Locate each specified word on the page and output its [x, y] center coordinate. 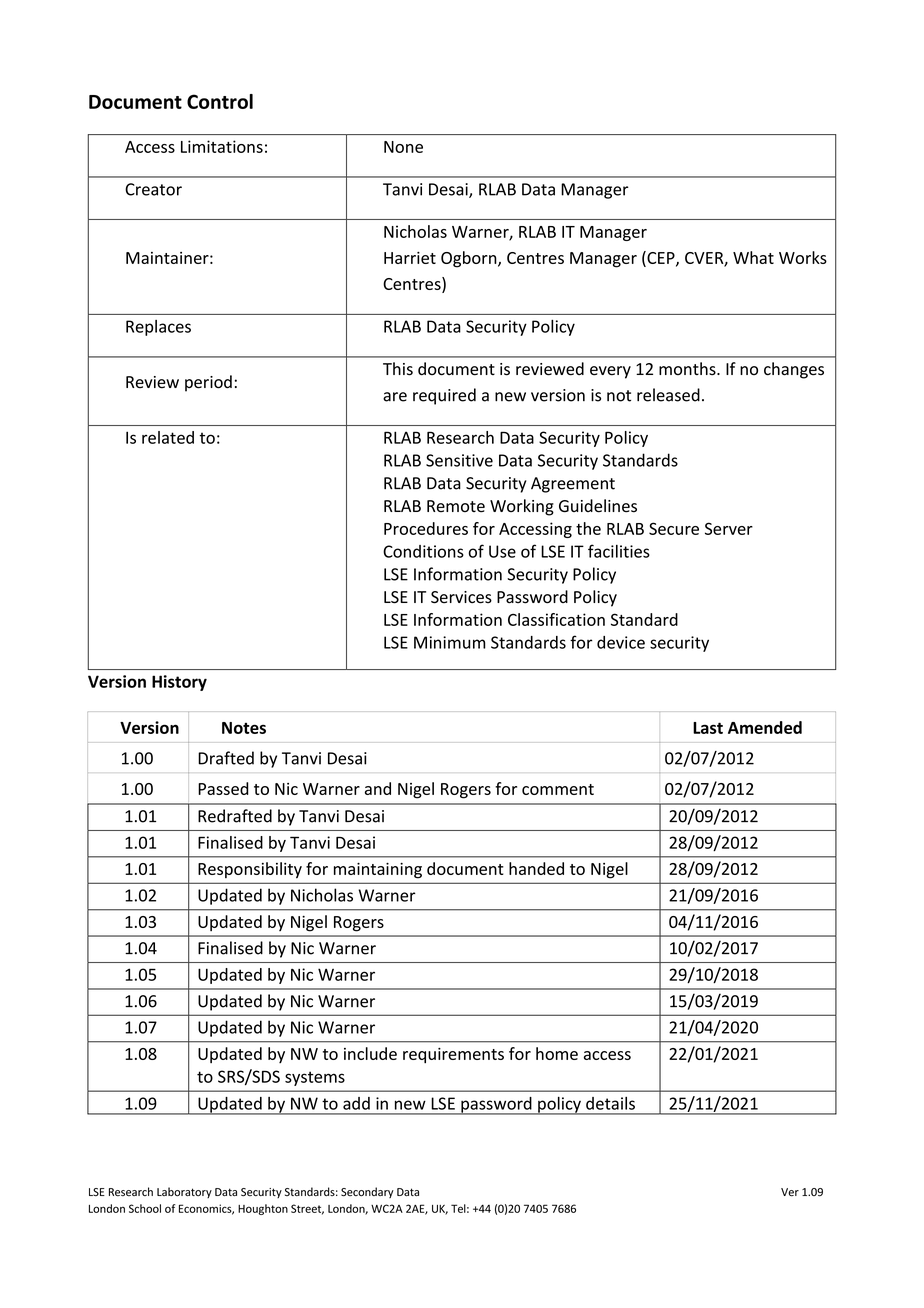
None [403, 147]
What [753, 257]
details [610, 1103]
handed [536, 868]
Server [729, 528]
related [168, 437]
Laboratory [184, 1192]
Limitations [222, 146]
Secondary [367, 1192]
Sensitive [459, 460]
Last [708, 728]
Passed [223, 788]
